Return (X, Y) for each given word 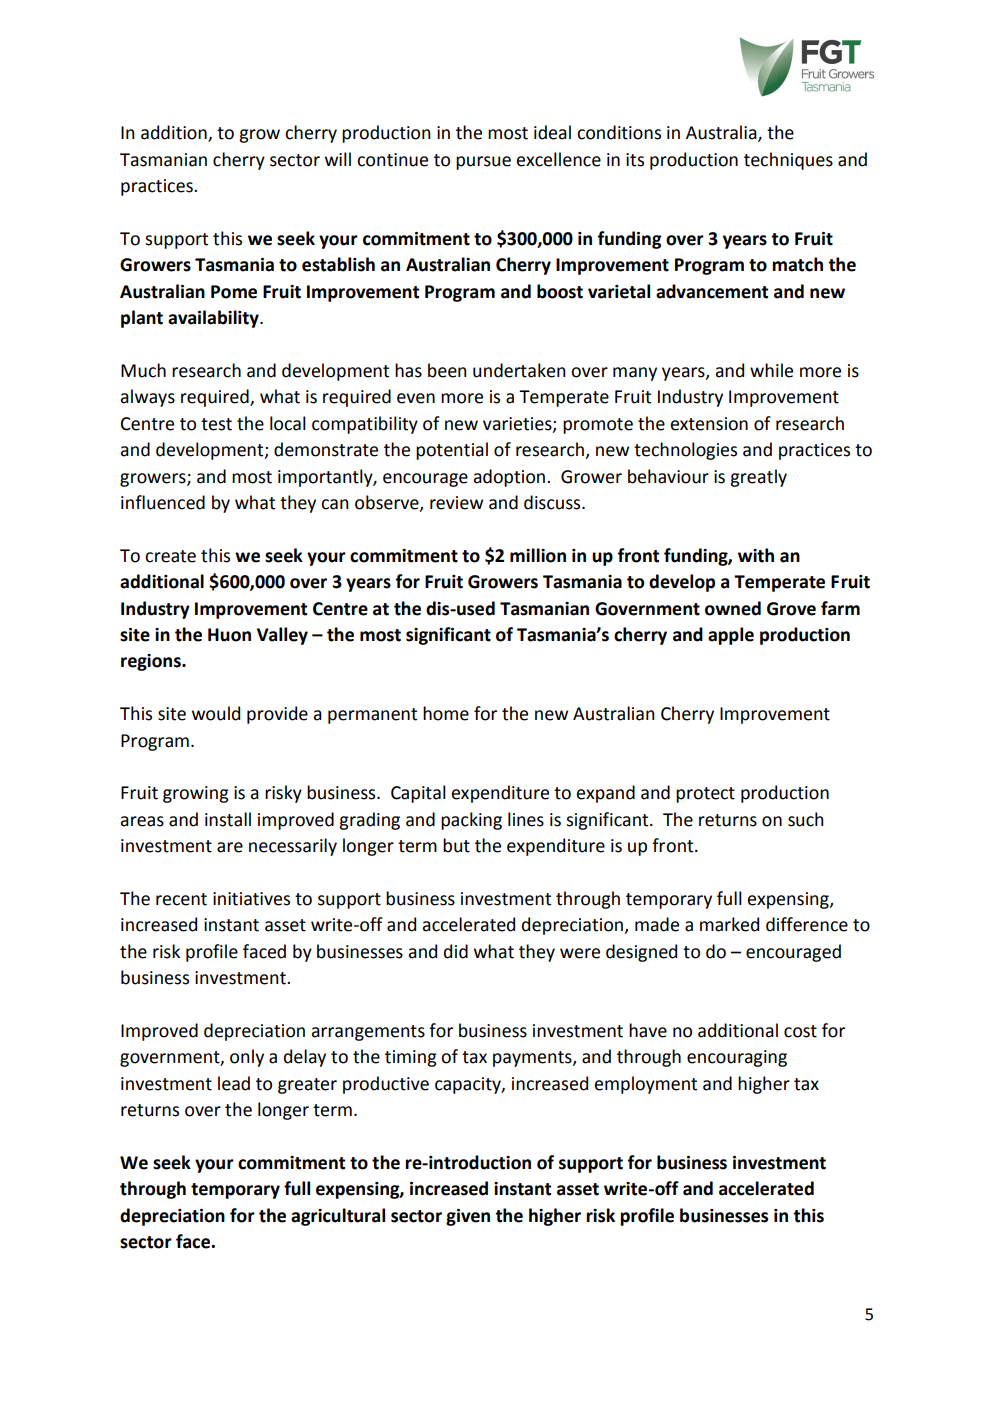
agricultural (338, 1217)
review (456, 503)
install (228, 819)
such (806, 819)
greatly (758, 478)
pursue (483, 163)
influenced (163, 502)
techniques (788, 161)
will (338, 159)
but (456, 845)
